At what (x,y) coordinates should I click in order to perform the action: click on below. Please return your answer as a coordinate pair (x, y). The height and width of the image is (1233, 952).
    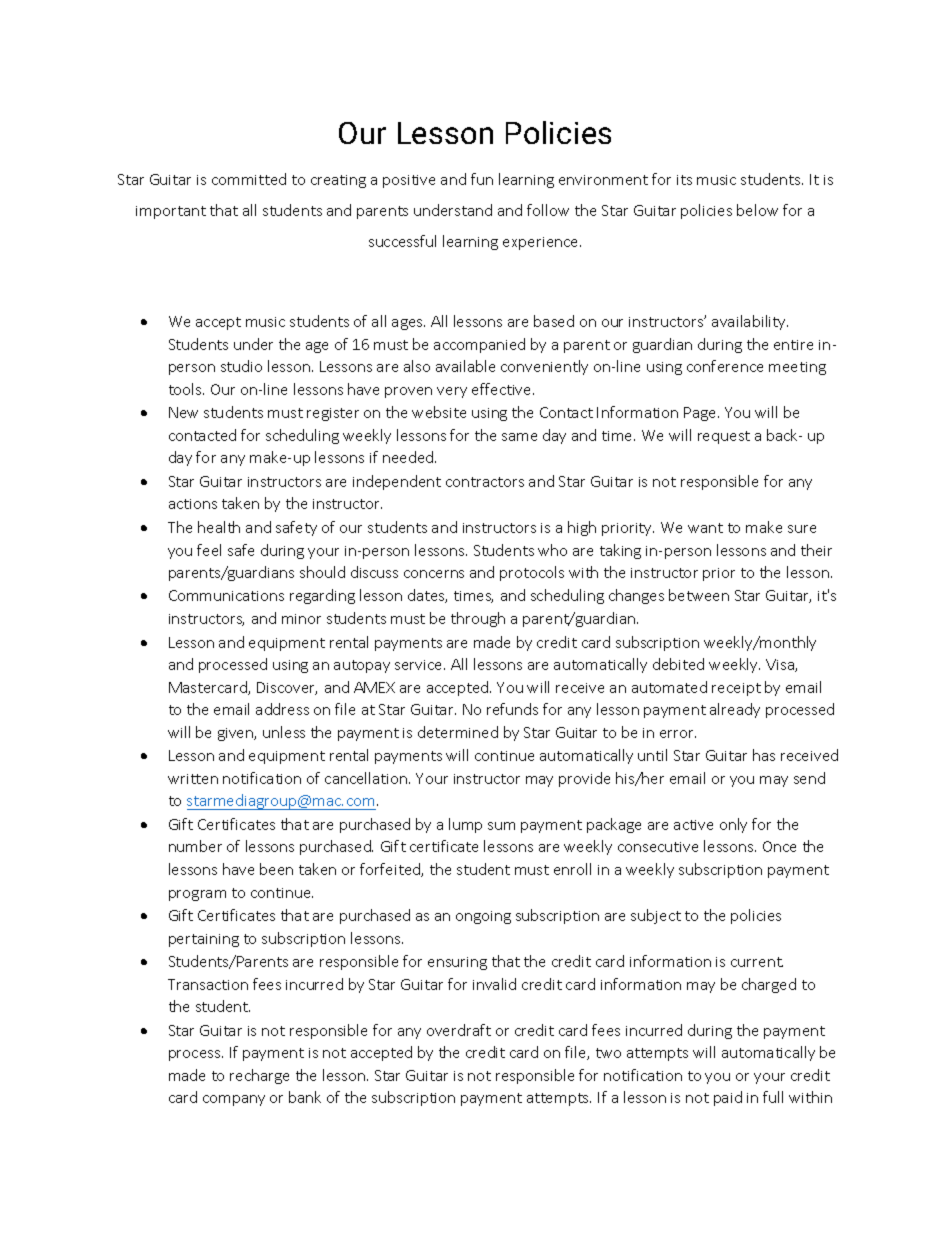
    Looking at the image, I should click on (757, 210).
